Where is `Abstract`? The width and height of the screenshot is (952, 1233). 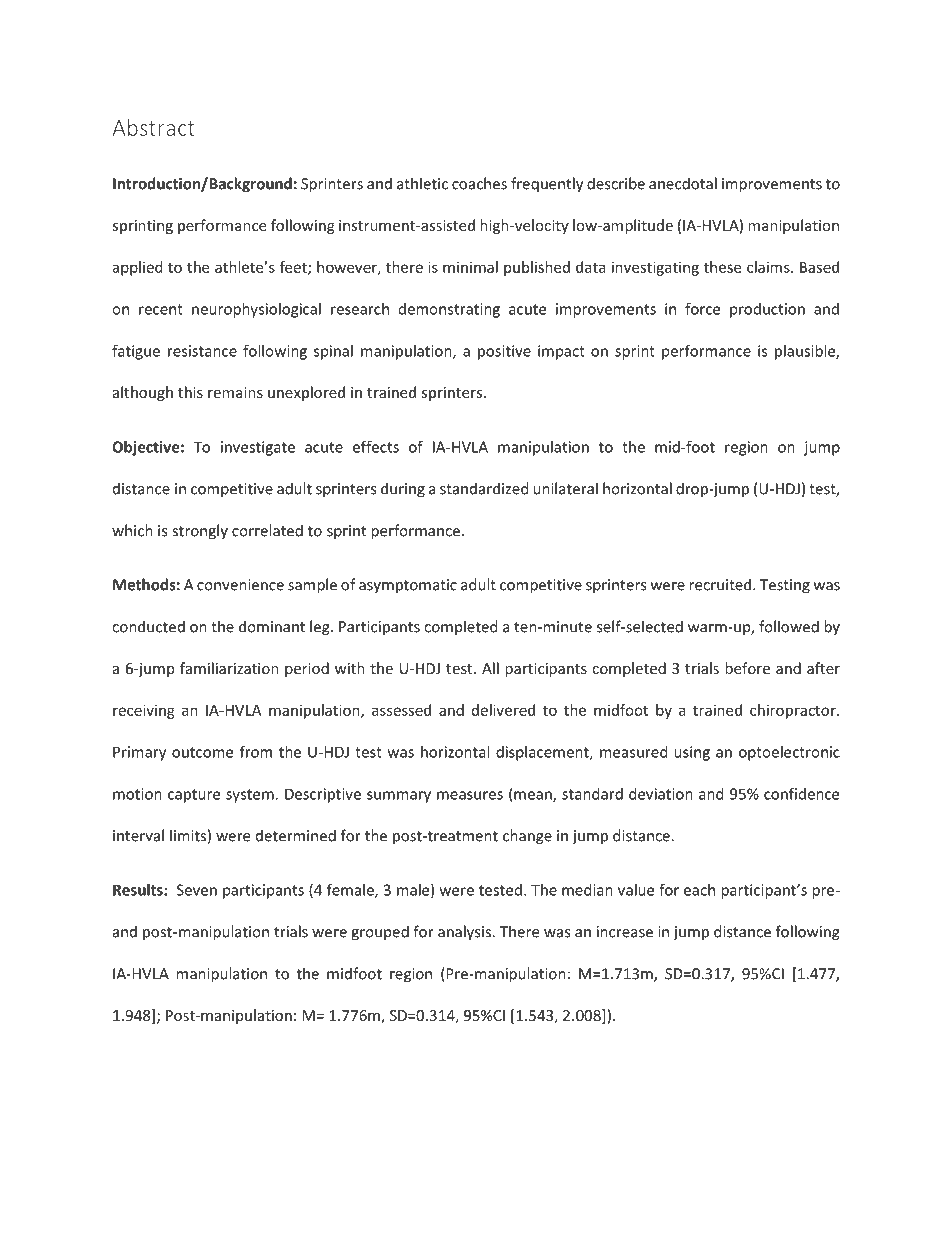 Abstract is located at coordinates (153, 127).
